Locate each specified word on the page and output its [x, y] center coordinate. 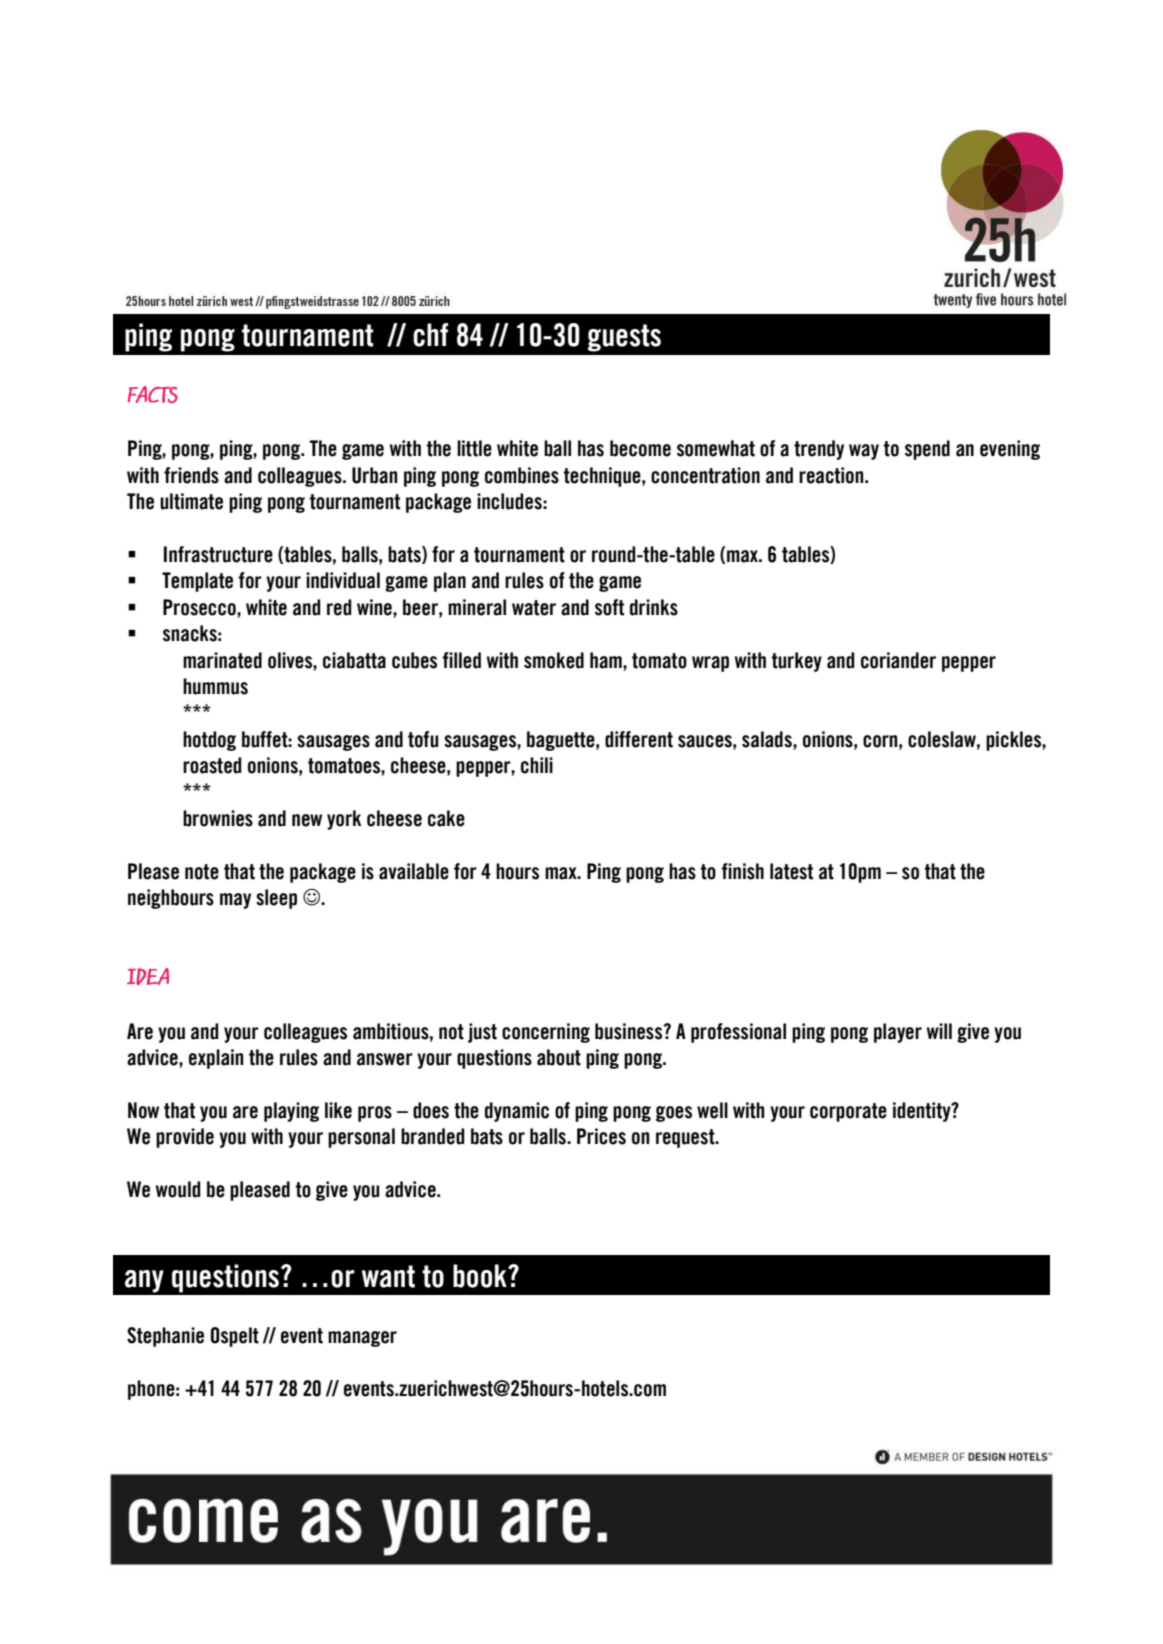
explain [216, 1059]
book [481, 1276]
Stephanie [165, 1337]
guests [624, 338]
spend [927, 450]
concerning [546, 1033]
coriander [898, 660]
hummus [215, 686]
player [898, 1033]
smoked [554, 660]
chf [430, 335]
